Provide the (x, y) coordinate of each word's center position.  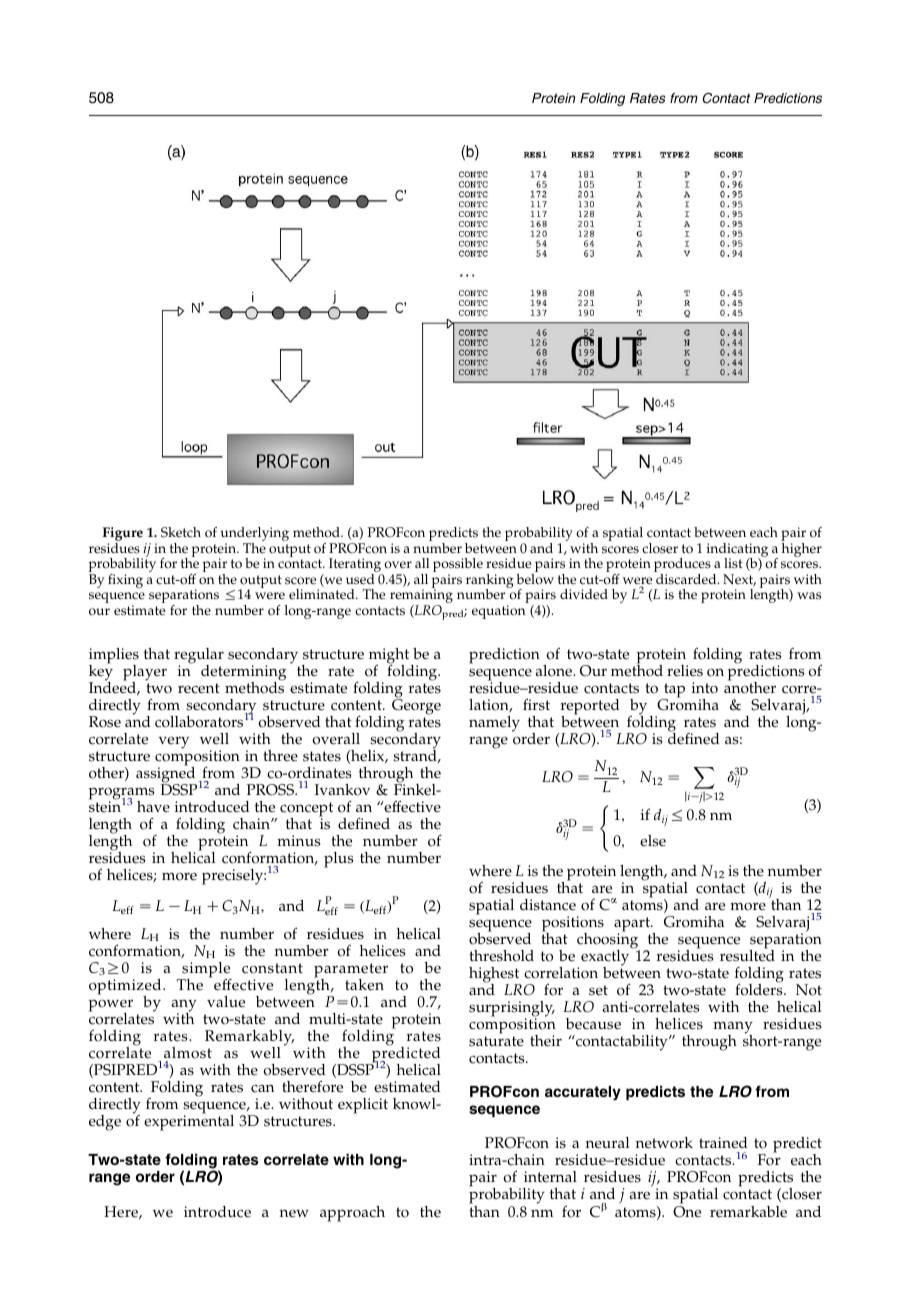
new (294, 1213)
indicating (737, 551)
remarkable (748, 1212)
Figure (123, 535)
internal (550, 1177)
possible (458, 566)
